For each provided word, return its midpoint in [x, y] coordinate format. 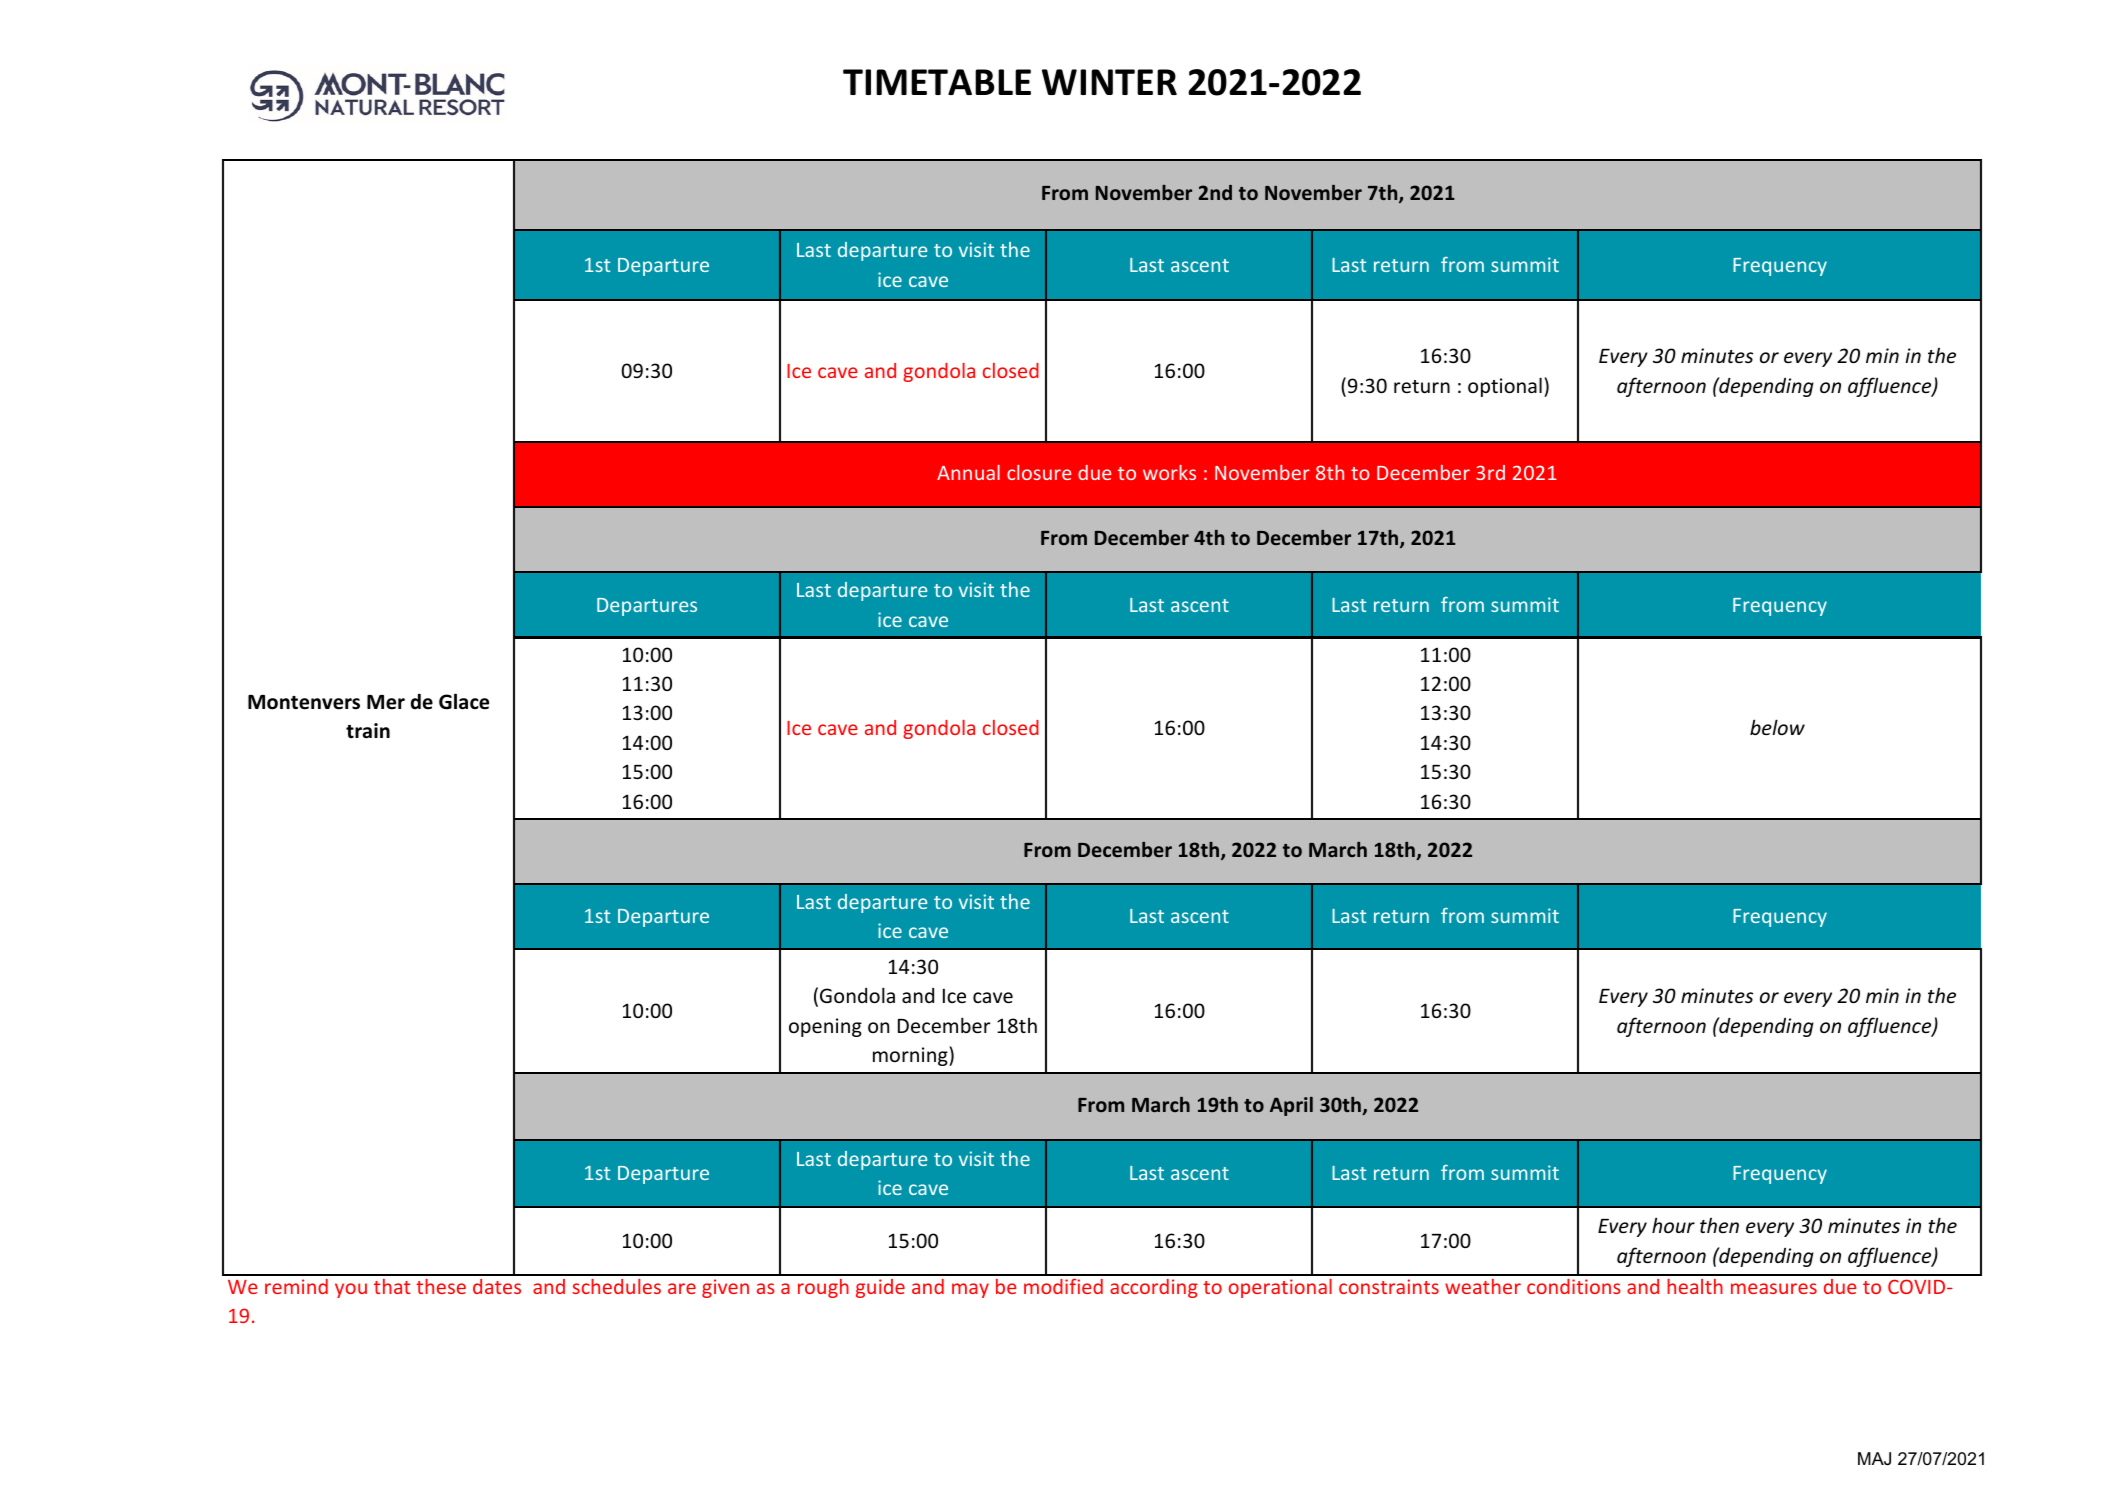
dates [497, 1286]
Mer [386, 702]
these [441, 1286]
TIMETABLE [937, 82]
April [1291, 1106]
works [1169, 472]
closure [1039, 472]
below [1777, 727]
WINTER [1109, 82]
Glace [464, 701]
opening [825, 1027]
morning [911, 1056]
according [1154, 1288]
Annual [968, 472]
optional [1505, 387]
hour [1673, 1225]
